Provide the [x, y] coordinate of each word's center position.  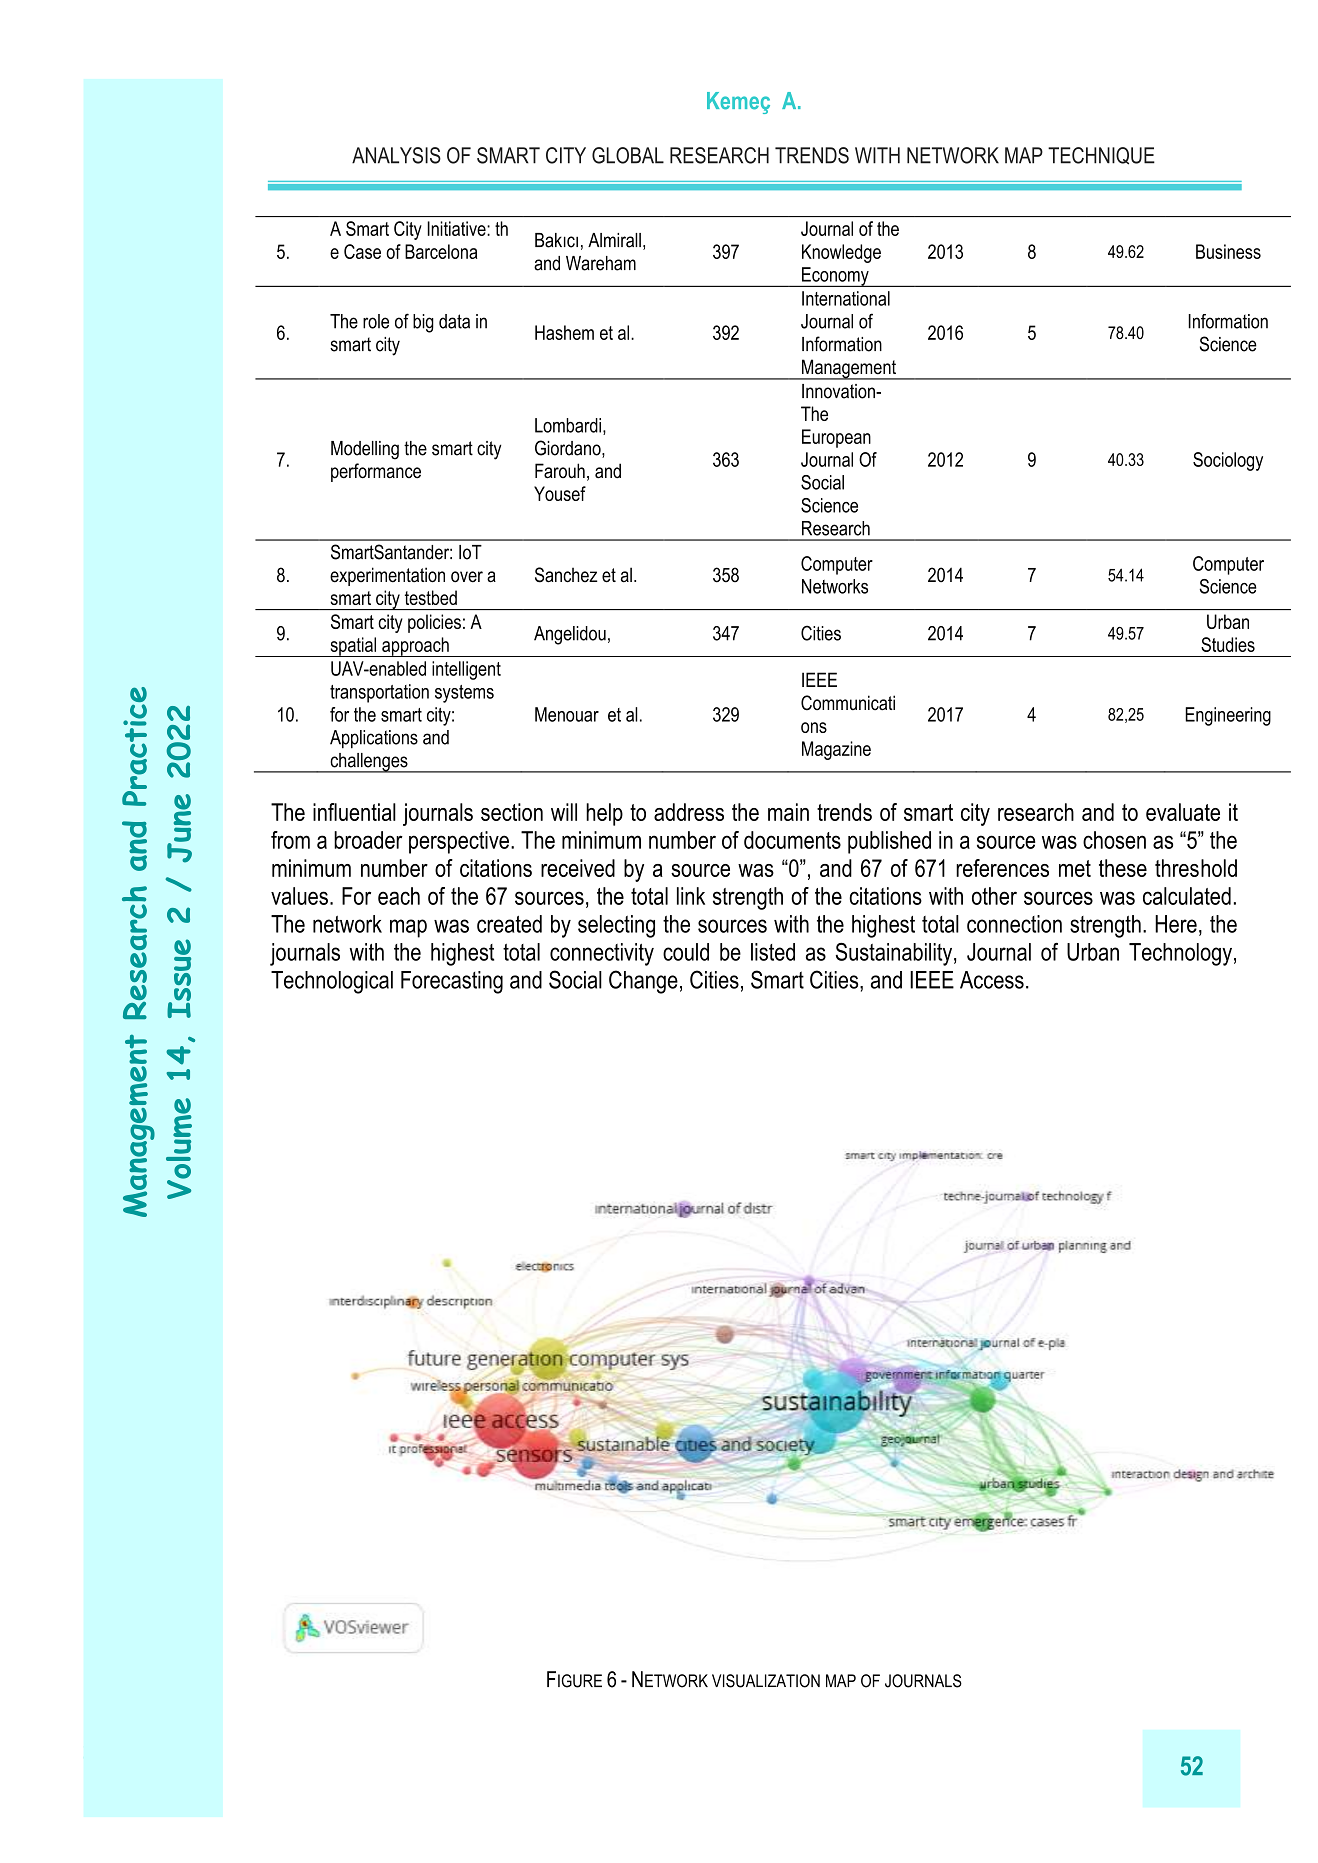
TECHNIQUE [1101, 156]
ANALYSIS [396, 155]
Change [643, 982]
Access [992, 980]
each [399, 896]
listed [773, 952]
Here [1176, 924]
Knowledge [841, 253]
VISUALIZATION [766, 1681]
